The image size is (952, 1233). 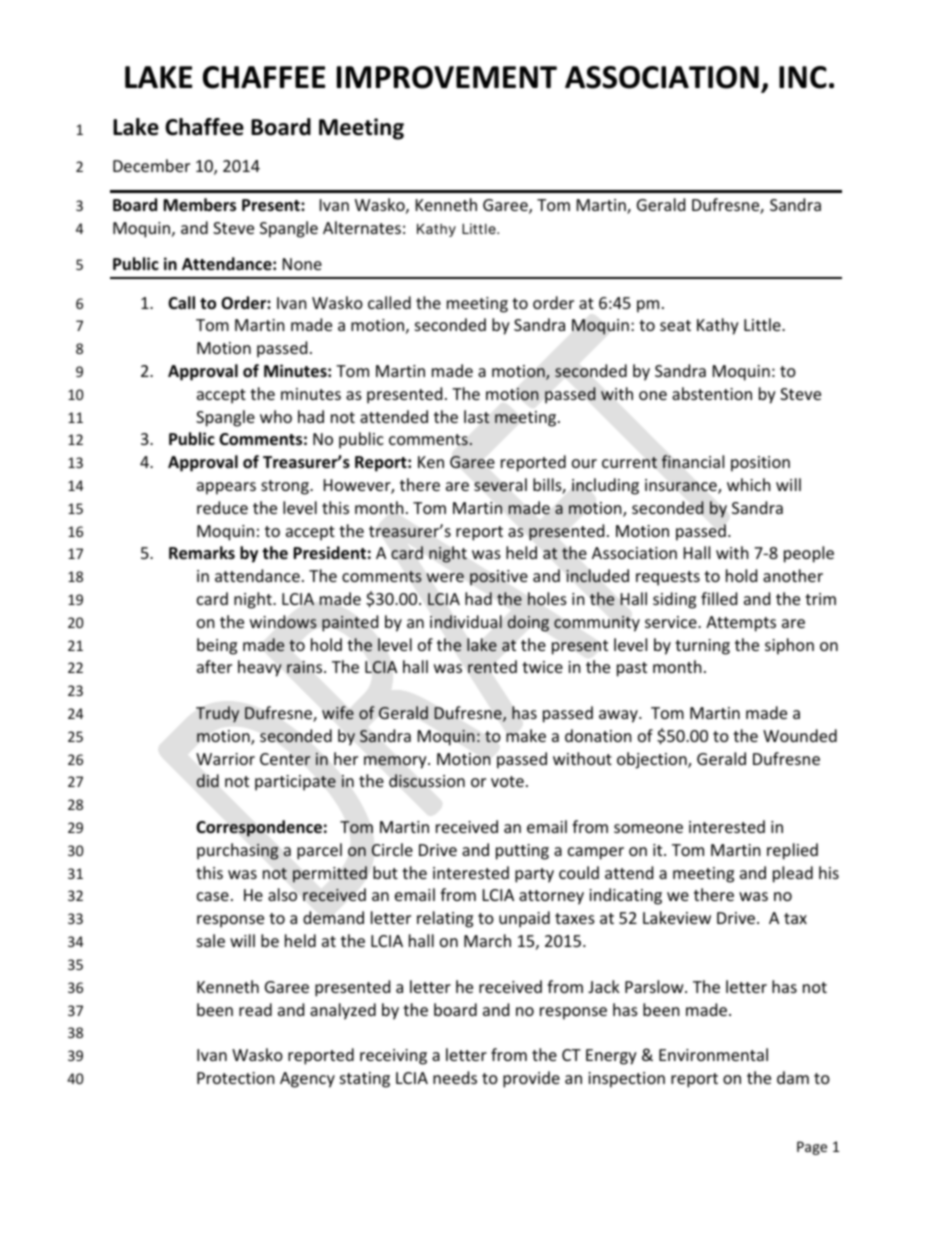 I want to click on dam, so click(x=793, y=1077).
